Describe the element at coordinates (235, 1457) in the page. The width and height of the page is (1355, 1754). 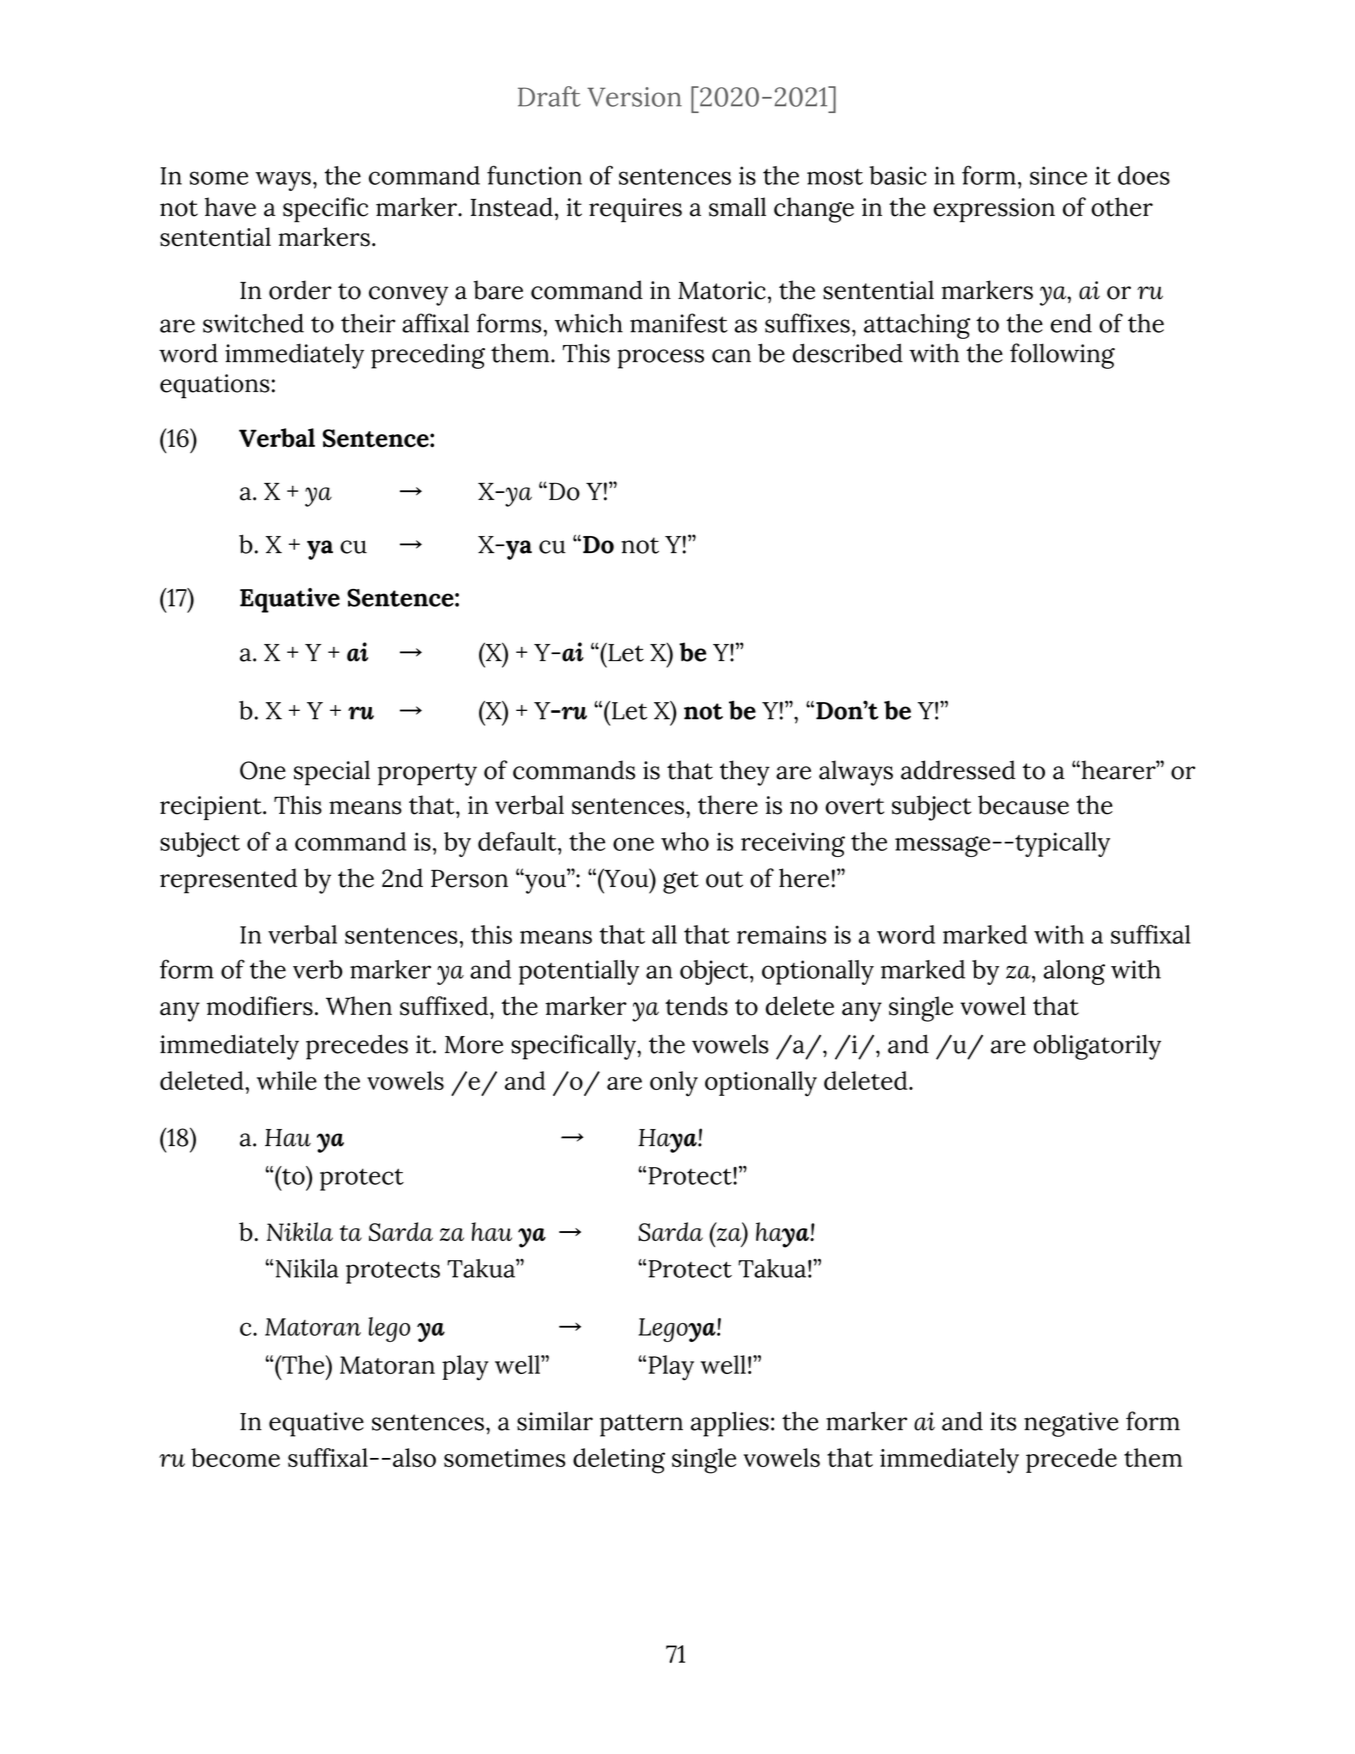
I see `become` at that location.
